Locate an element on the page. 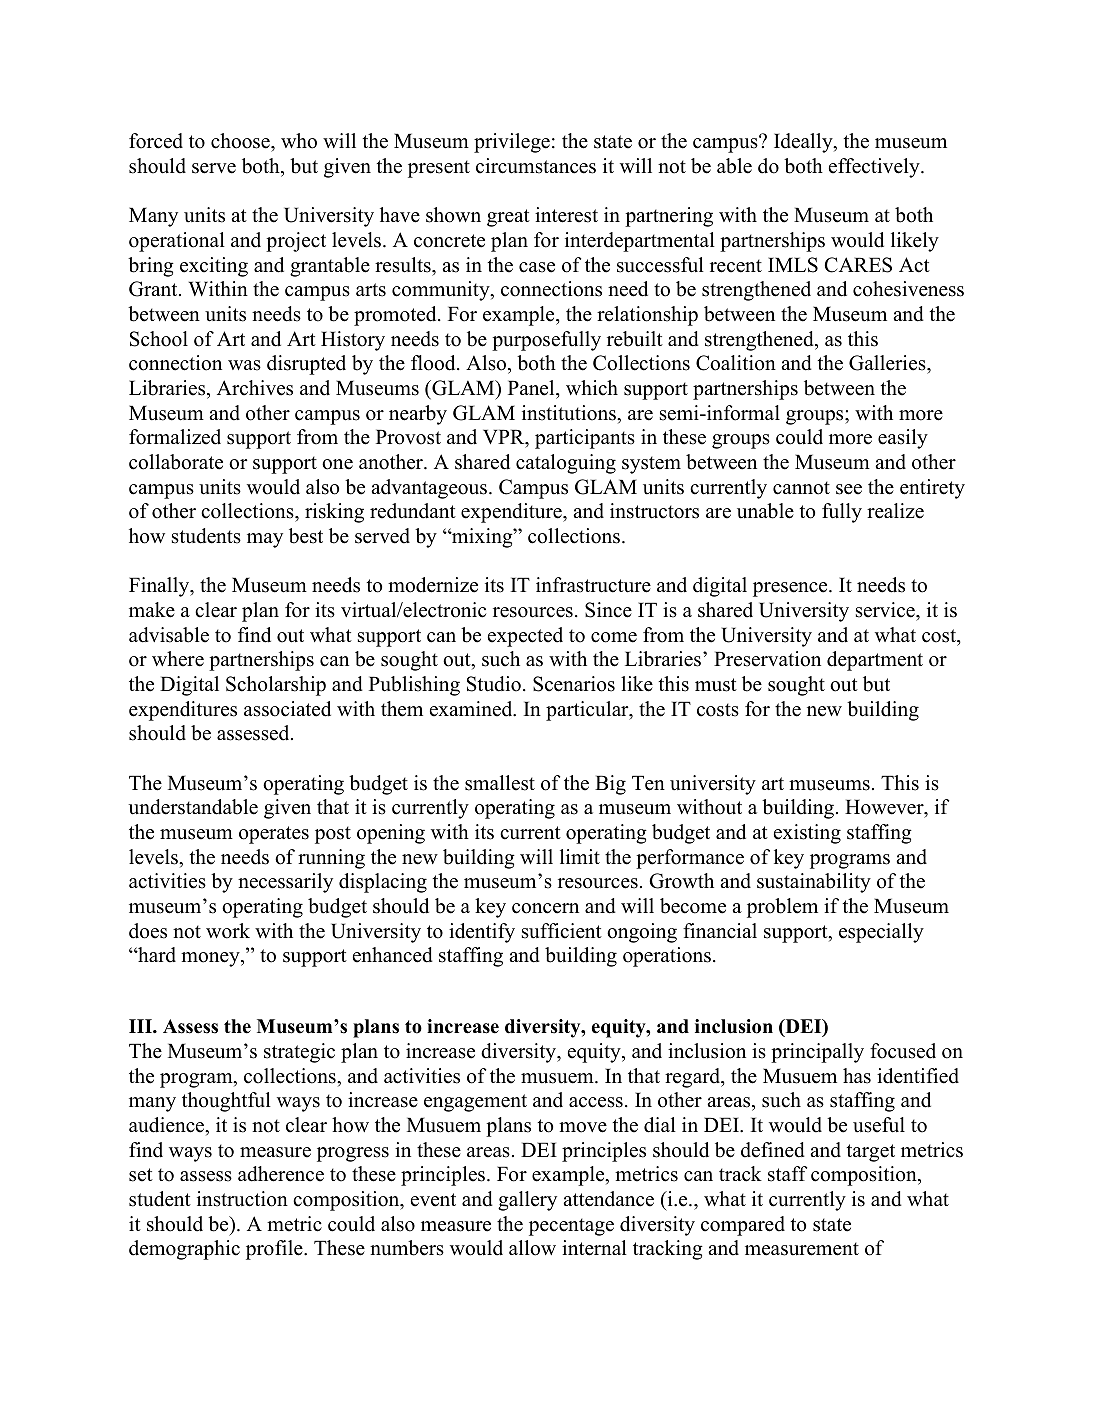 This document has height=1416, width=1094. Scenarios is located at coordinates (574, 684).
